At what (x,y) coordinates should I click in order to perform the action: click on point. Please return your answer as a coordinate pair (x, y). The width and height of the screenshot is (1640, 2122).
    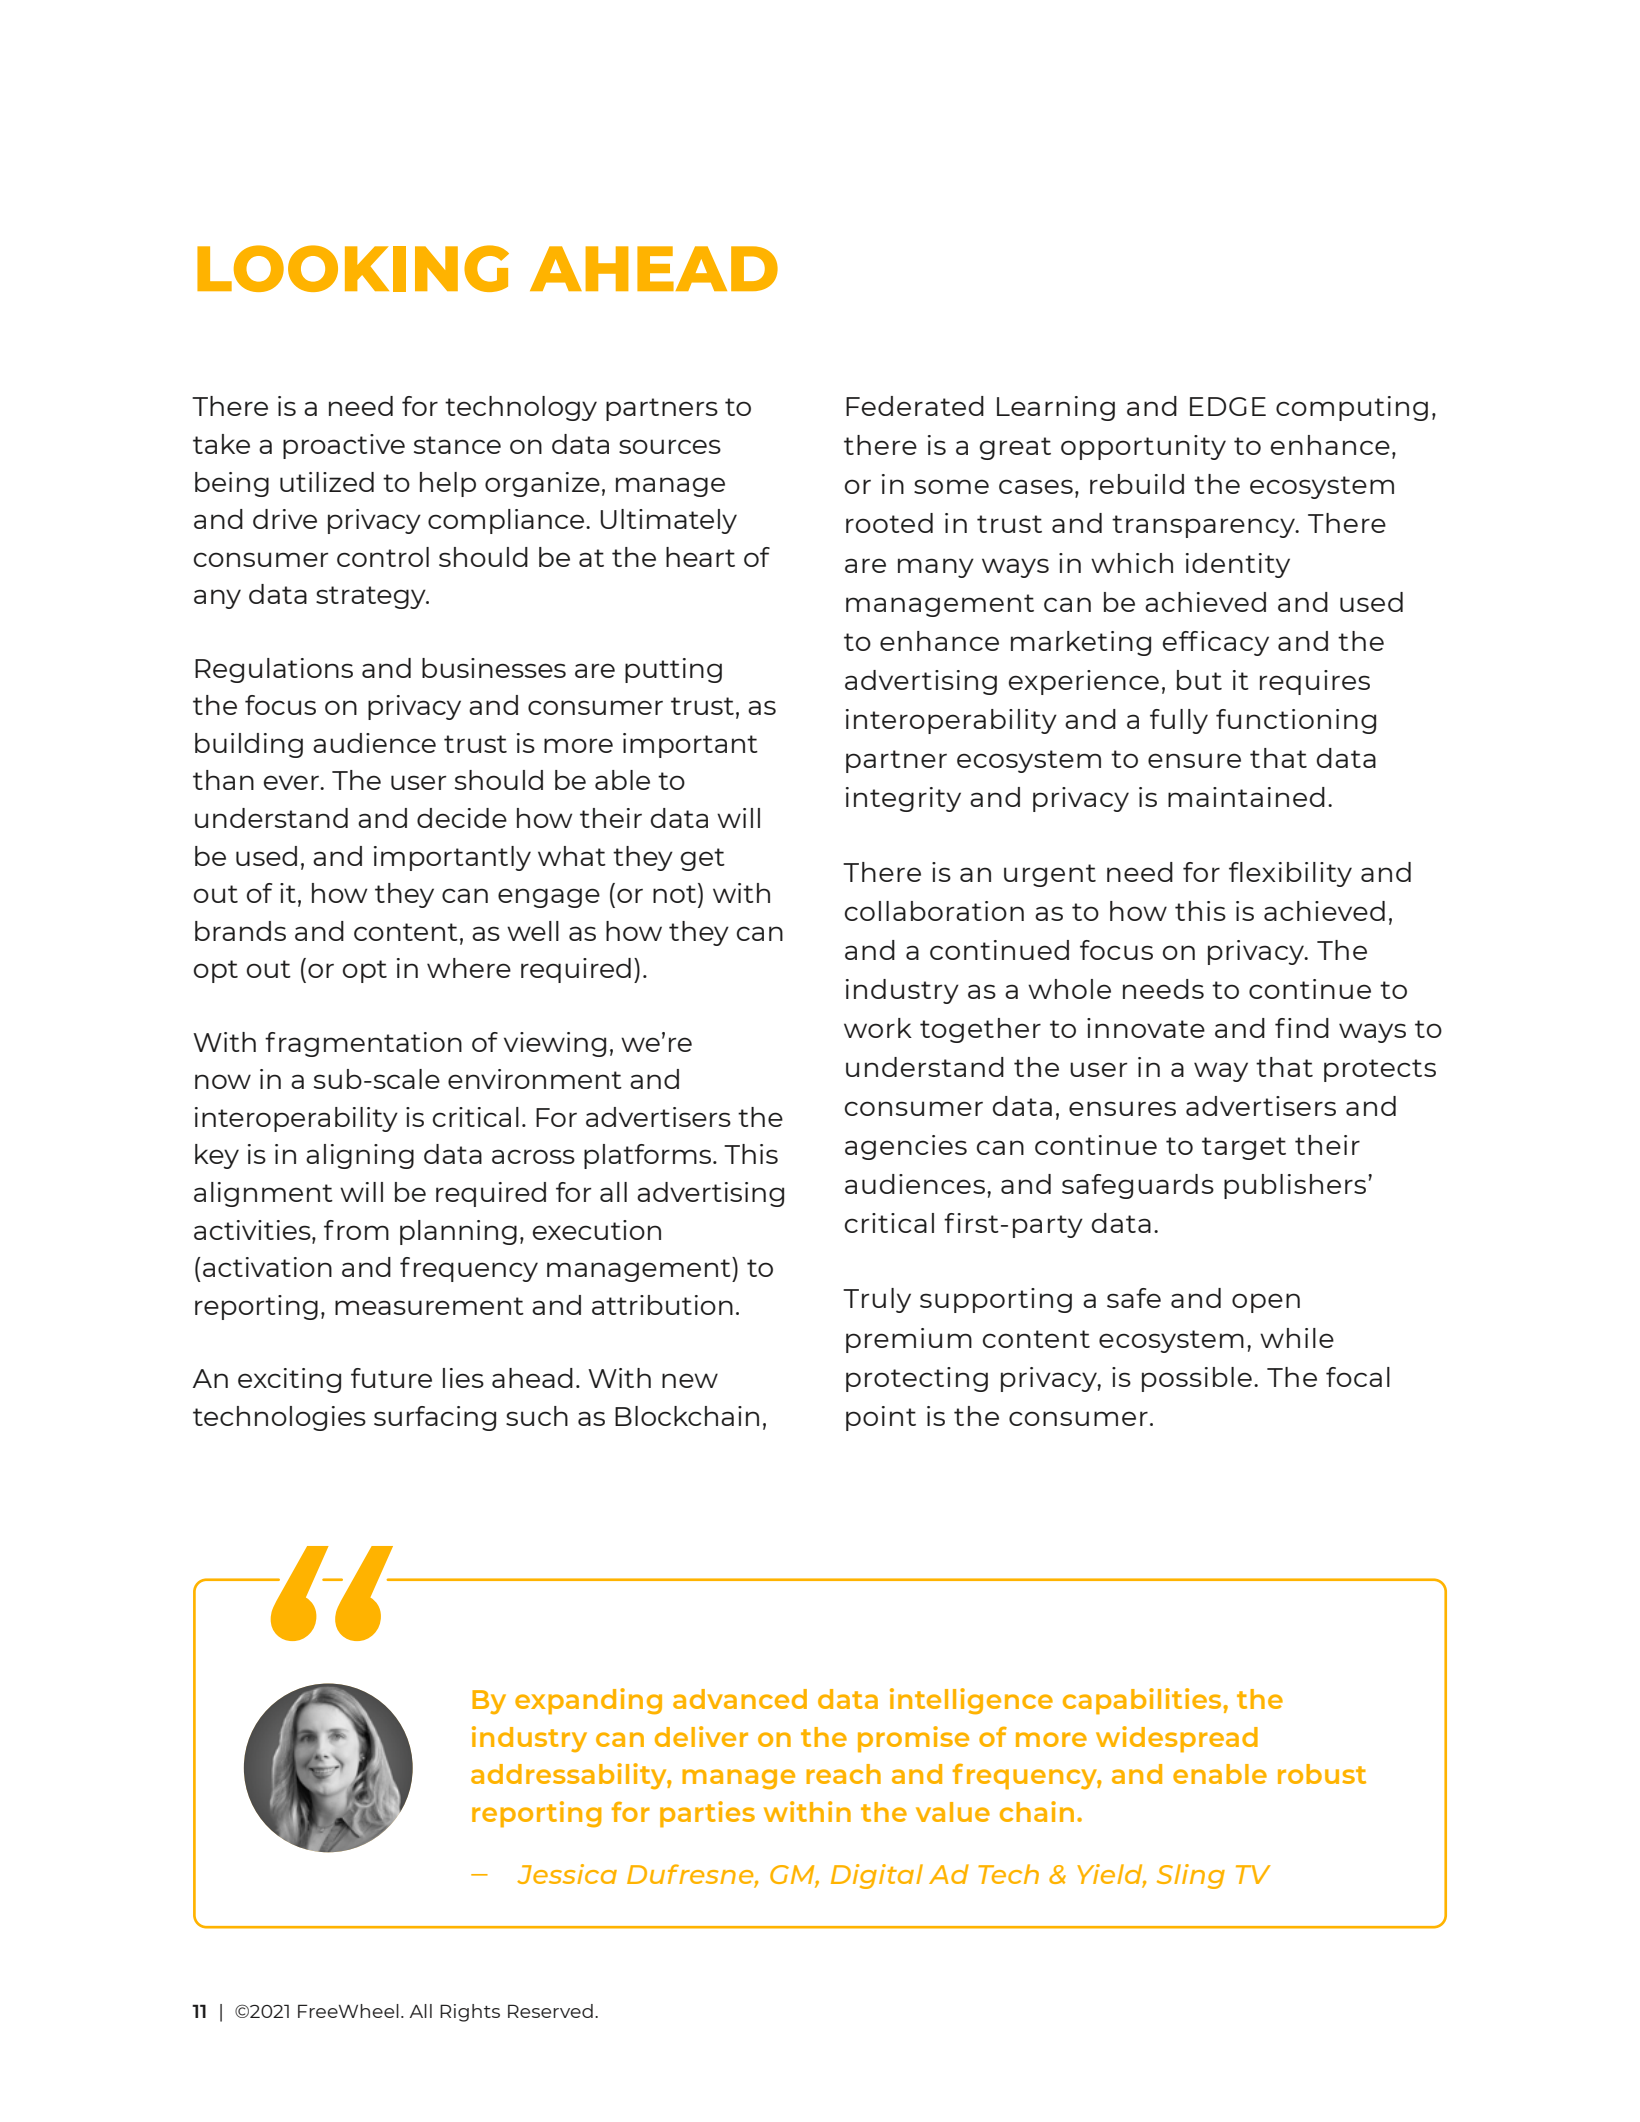
    Looking at the image, I should click on (881, 1418).
